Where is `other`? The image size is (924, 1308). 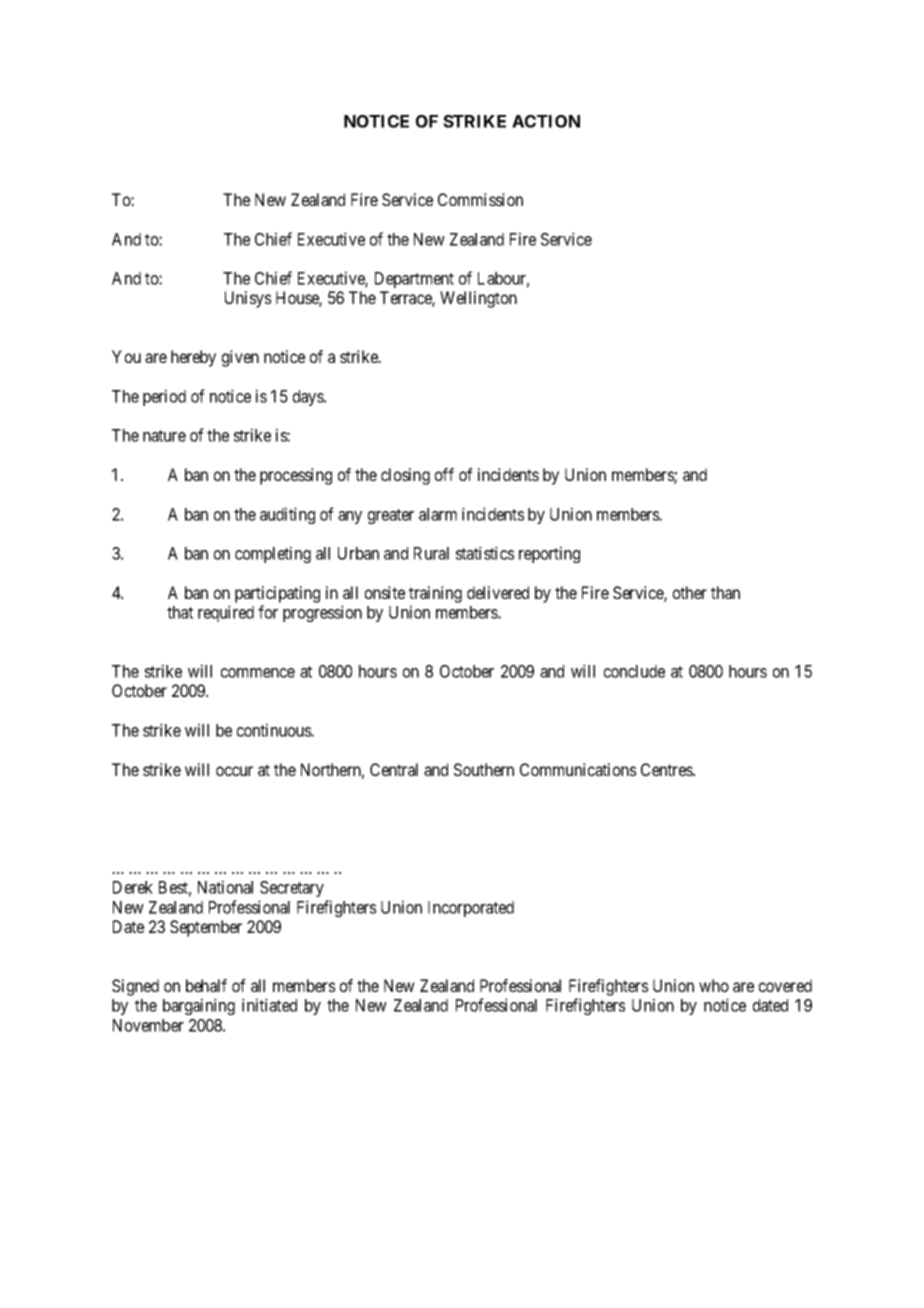 other is located at coordinates (690, 592).
